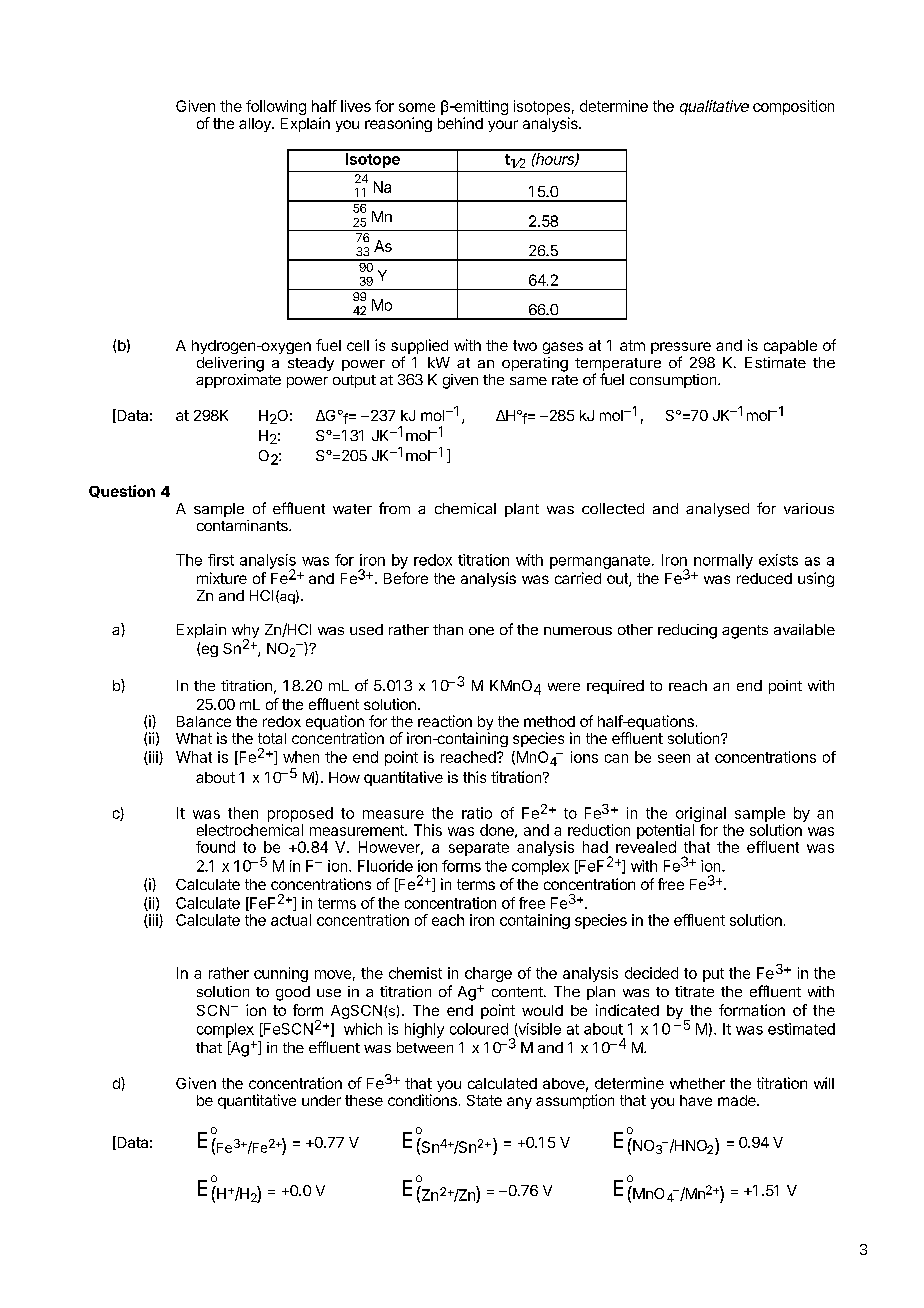 This screenshot has height=1308, width=924. I want to click on alloy, so click(256, 125).
